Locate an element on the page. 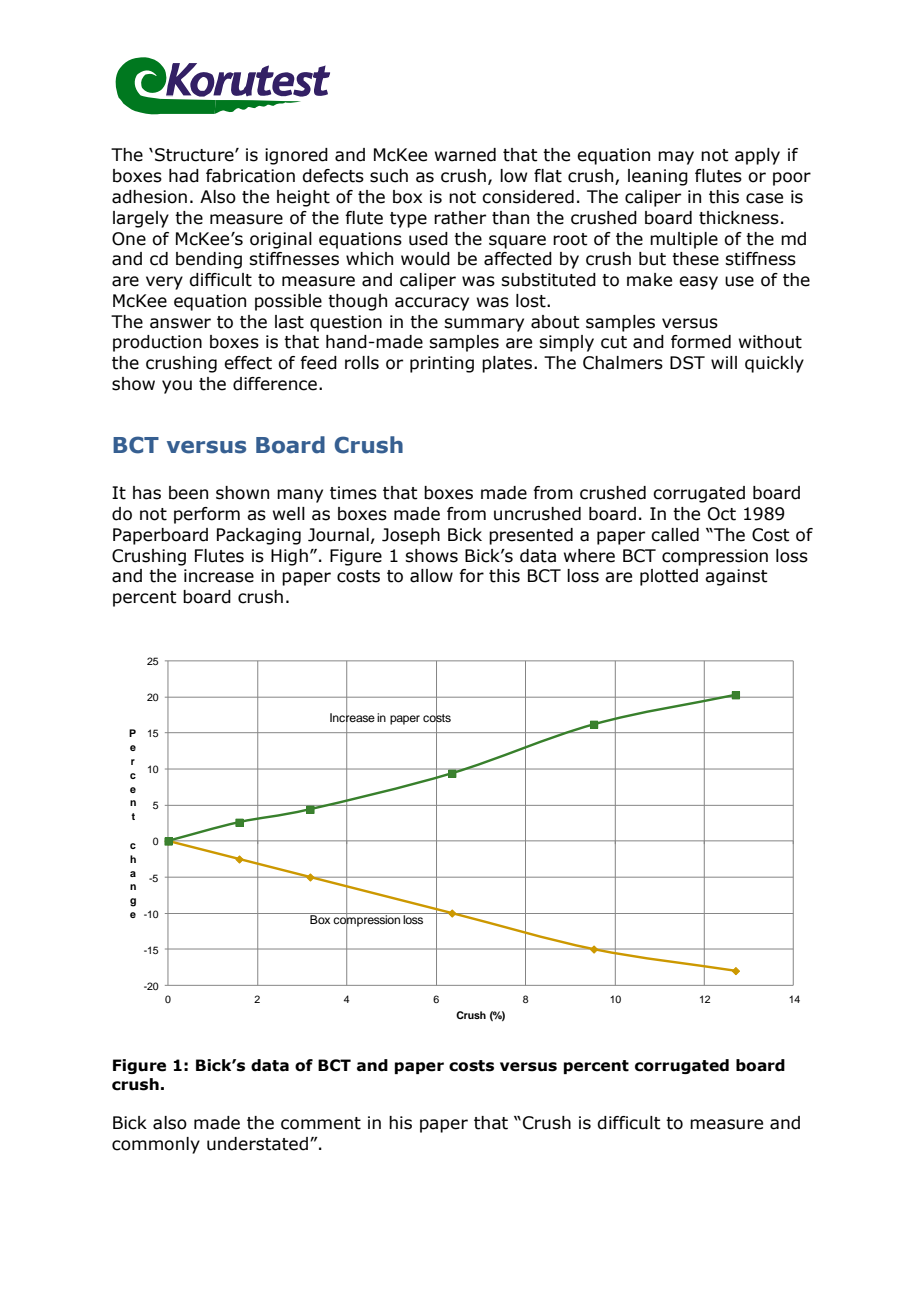  warned is located at coordinates (465, 155).
